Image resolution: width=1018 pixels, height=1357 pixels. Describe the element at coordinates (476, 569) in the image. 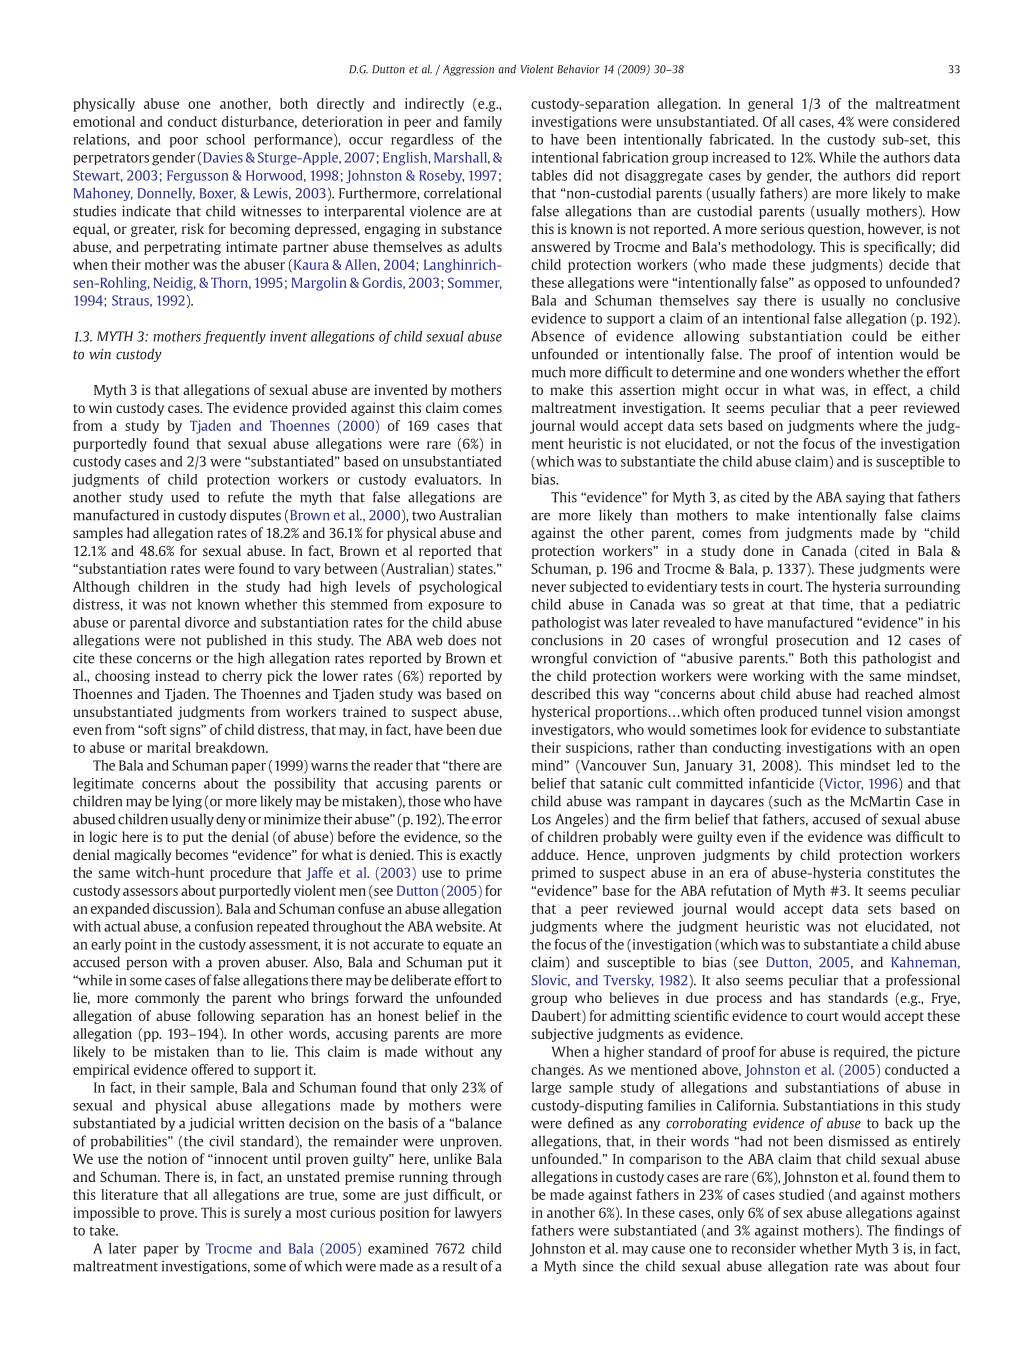

I see `states` at that location.
